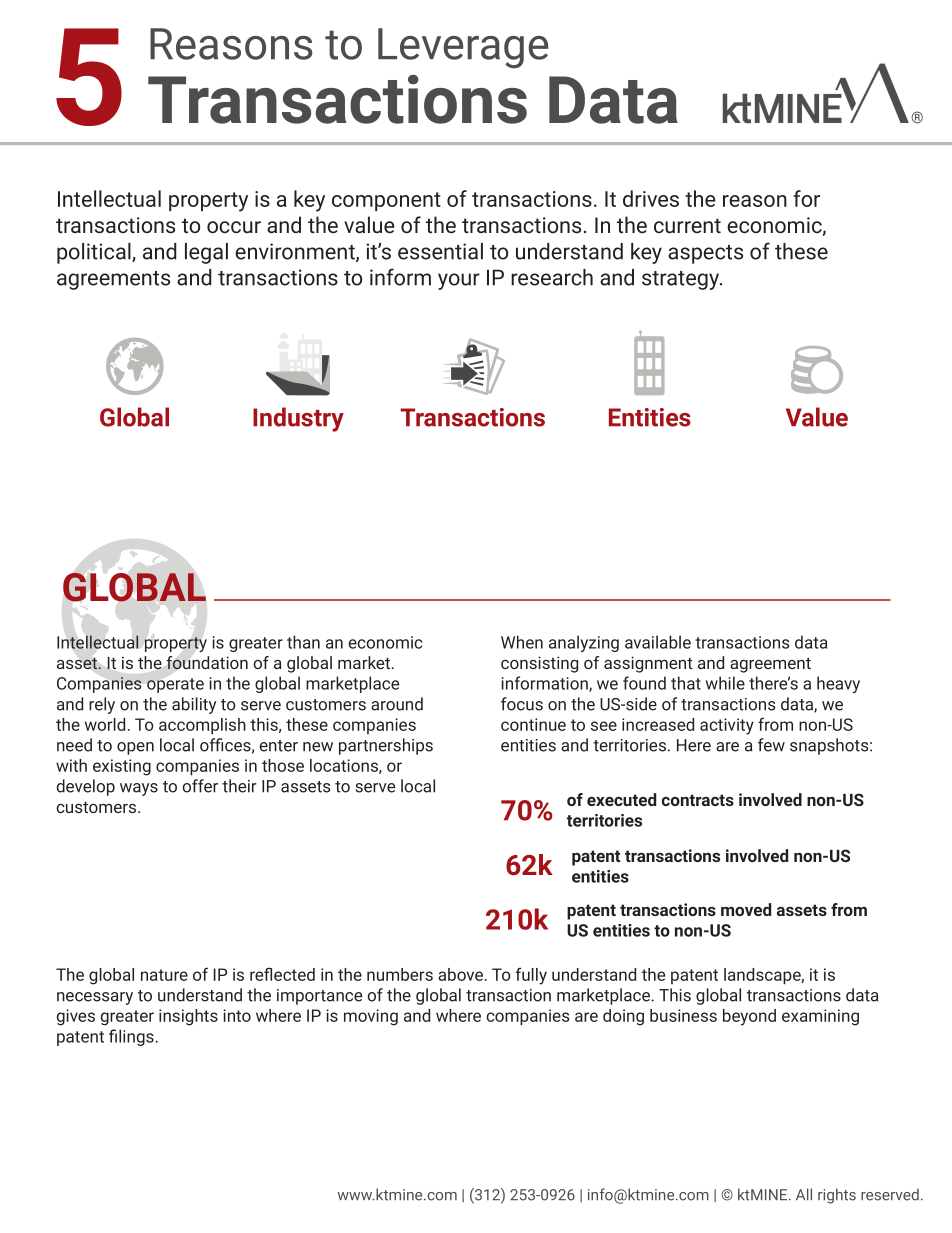 Image resolution: width=952 pixels, height=1233 pixels. Describe the element at coordinates (463, 48) in the document. I see `Leverage` at that location.
